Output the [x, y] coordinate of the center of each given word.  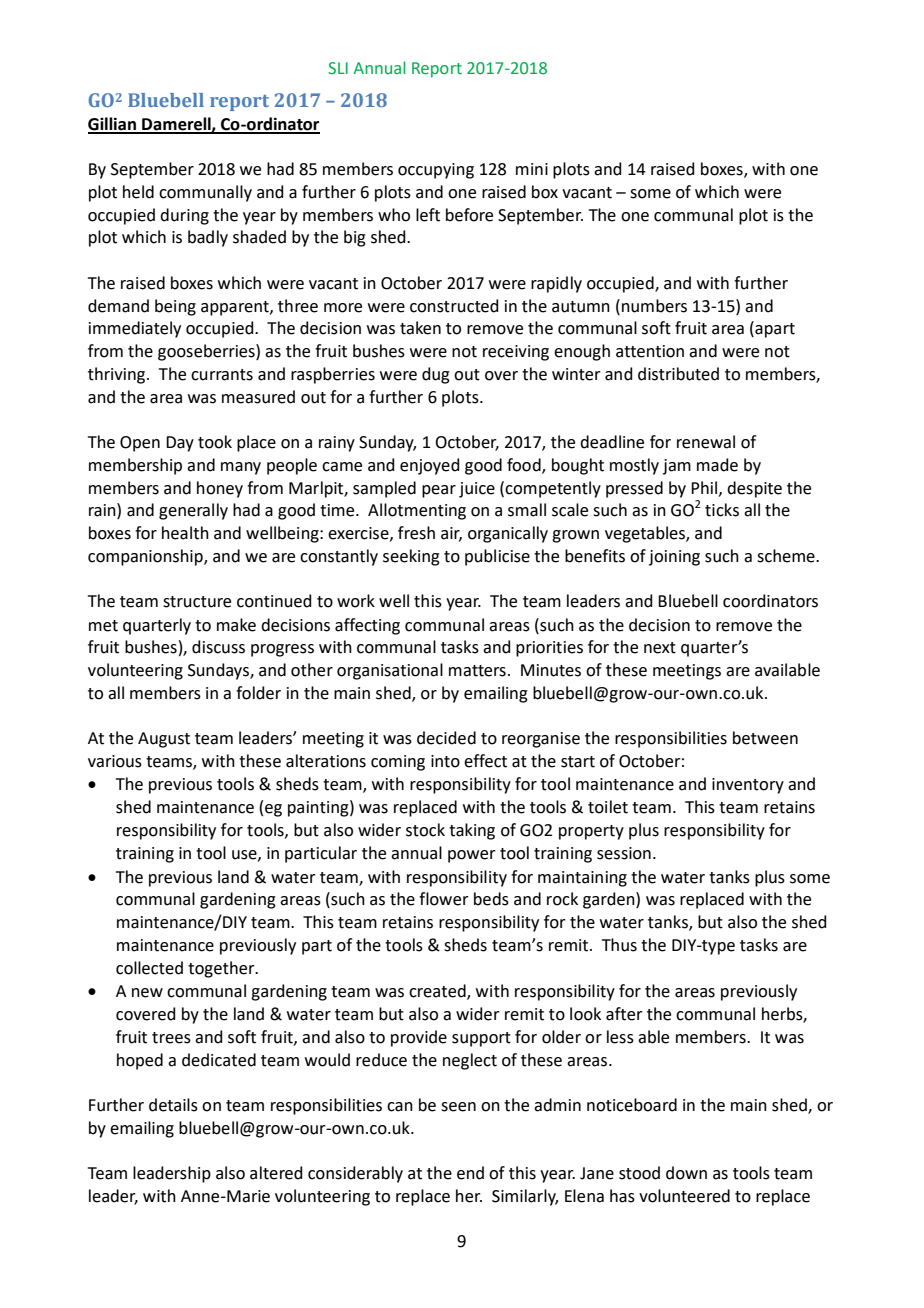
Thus [619, 945]
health [185, 533]
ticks [722, 510]
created [438, 992]
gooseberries [207, 352]
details [173, 1105]
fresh [416, 533]
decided [446, 738]
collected [149, 968]
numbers [654, 306]
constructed [454, 306]
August [164, 740]
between [765, 738]
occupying [436, 171]
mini [532, 169]
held [138, 192]
